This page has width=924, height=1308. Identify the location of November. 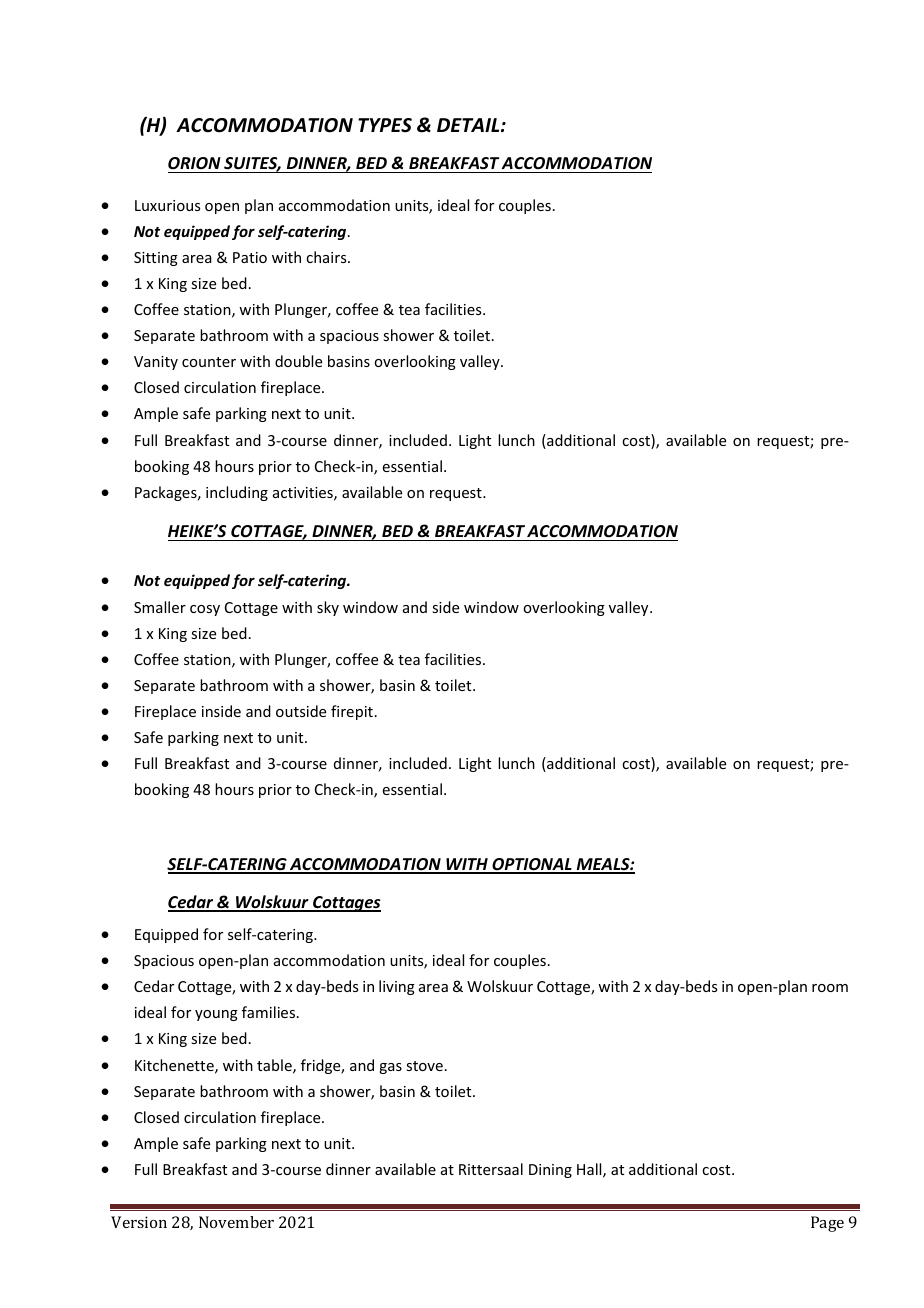
(236, 1222).
